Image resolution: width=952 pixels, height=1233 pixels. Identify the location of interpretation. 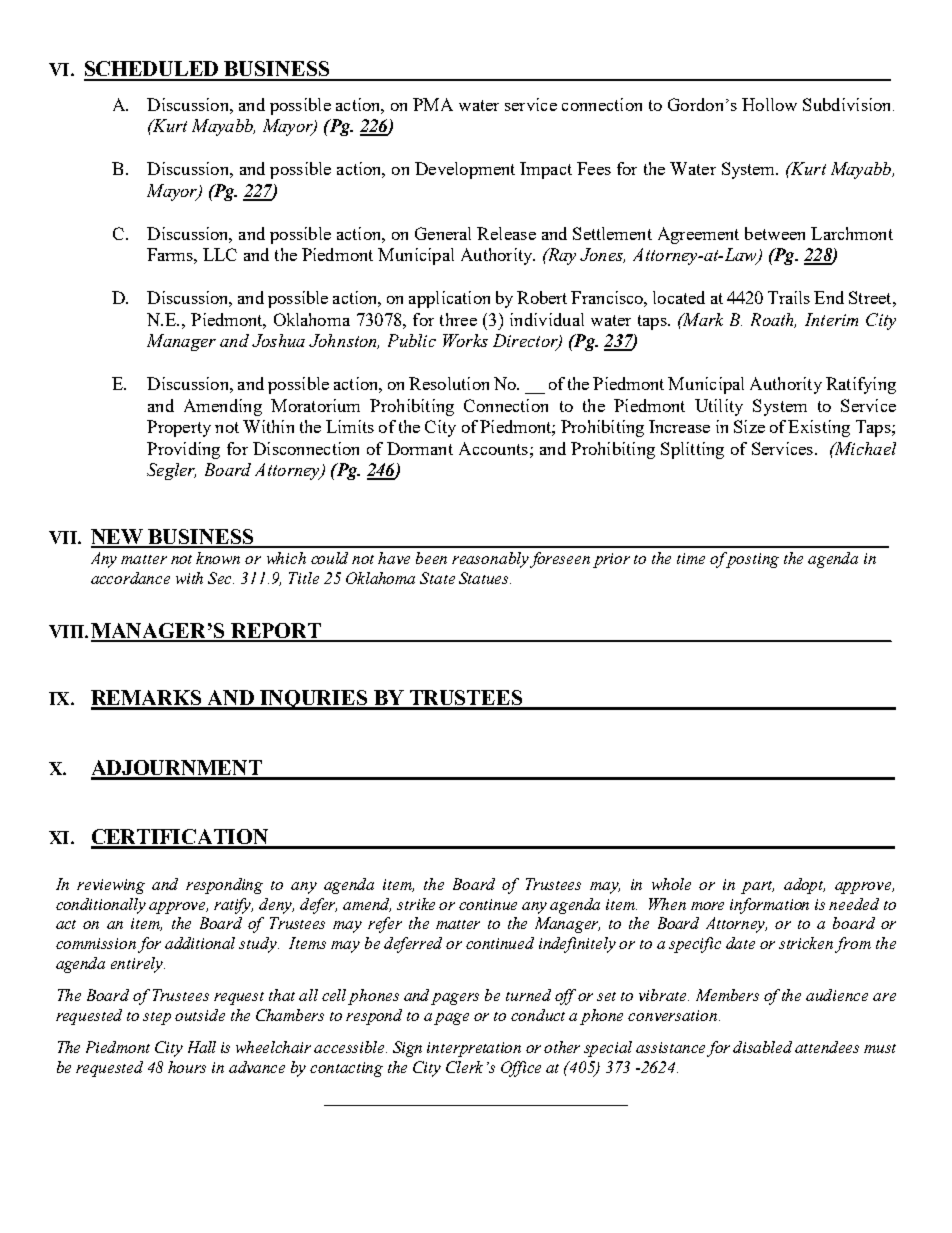
(474, 1049).
